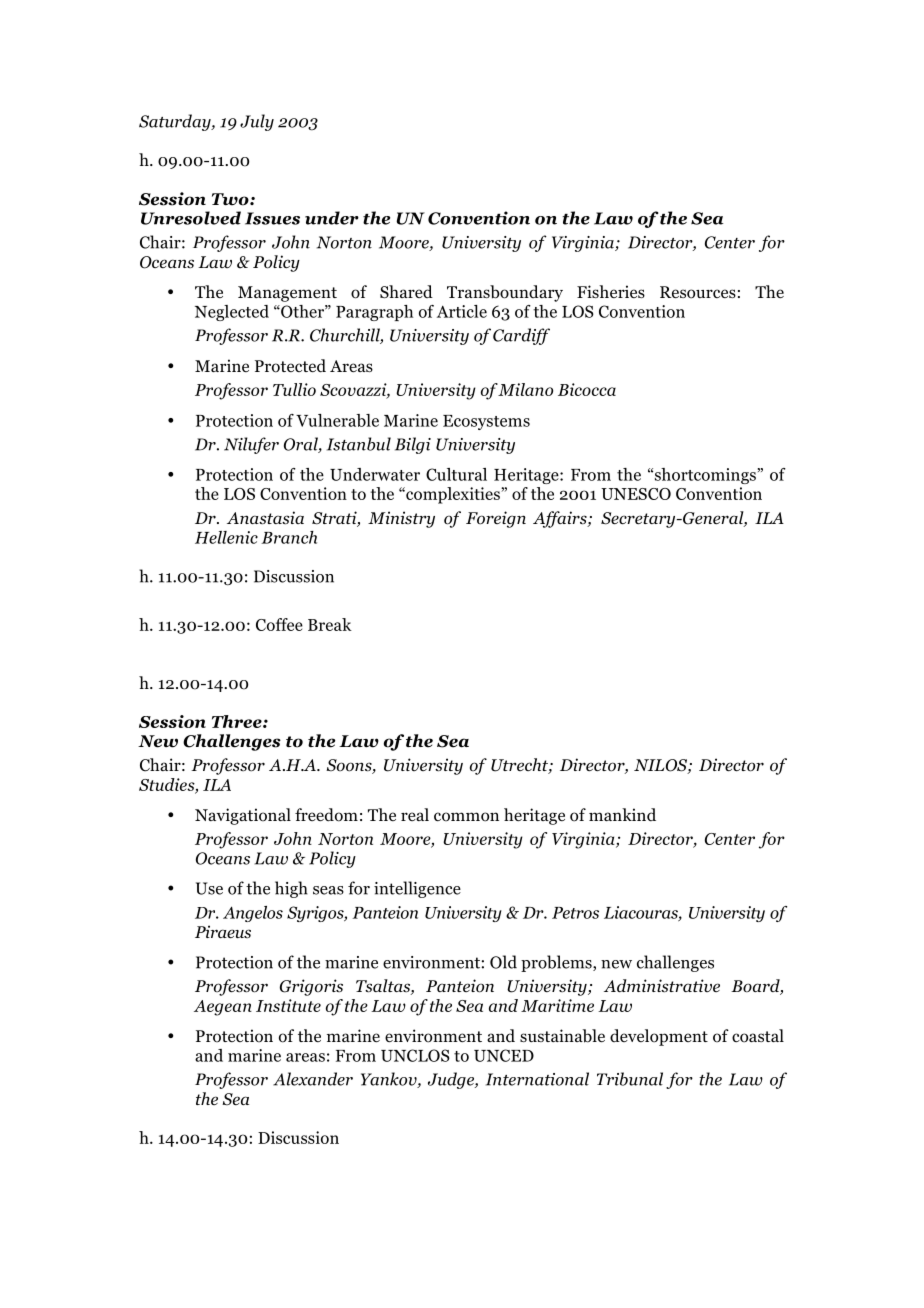  What do you see at coordinates (288, 1005) in the image?
I see `Institute` at bounding box center [288, 1005].
